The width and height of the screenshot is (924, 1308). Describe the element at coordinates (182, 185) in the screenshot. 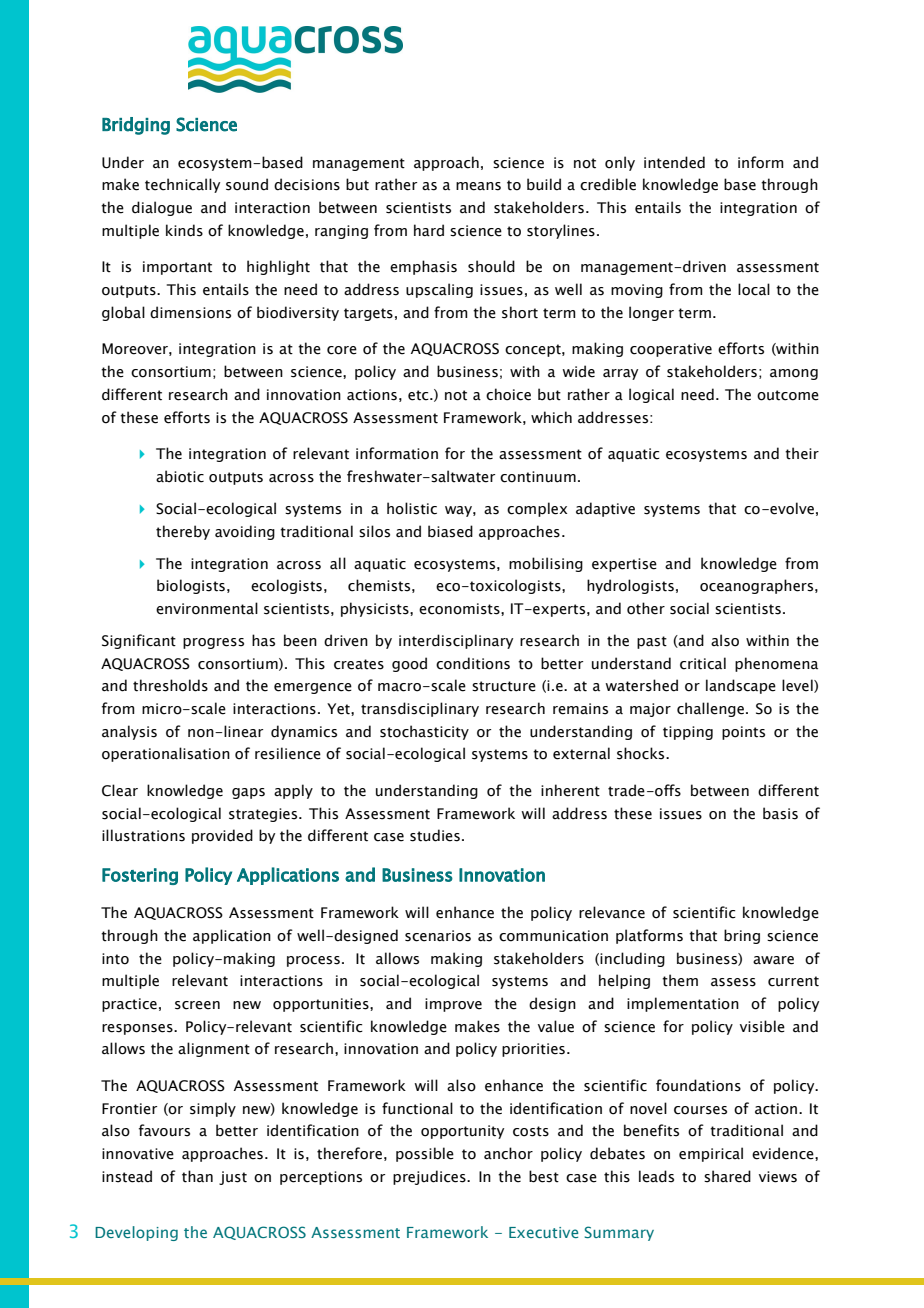

I see `technically` at that location.
